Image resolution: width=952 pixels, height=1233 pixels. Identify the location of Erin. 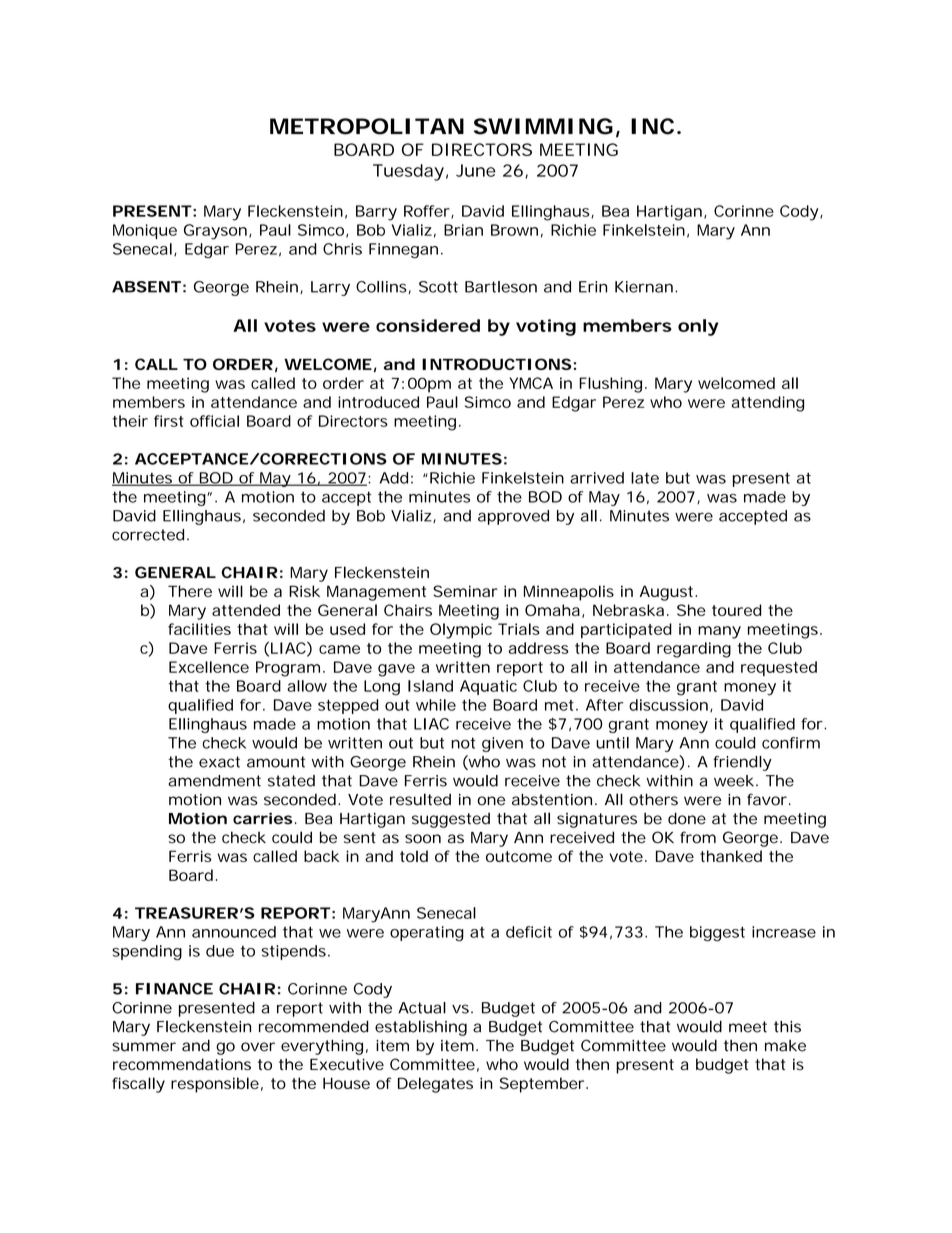
(593, 287).
